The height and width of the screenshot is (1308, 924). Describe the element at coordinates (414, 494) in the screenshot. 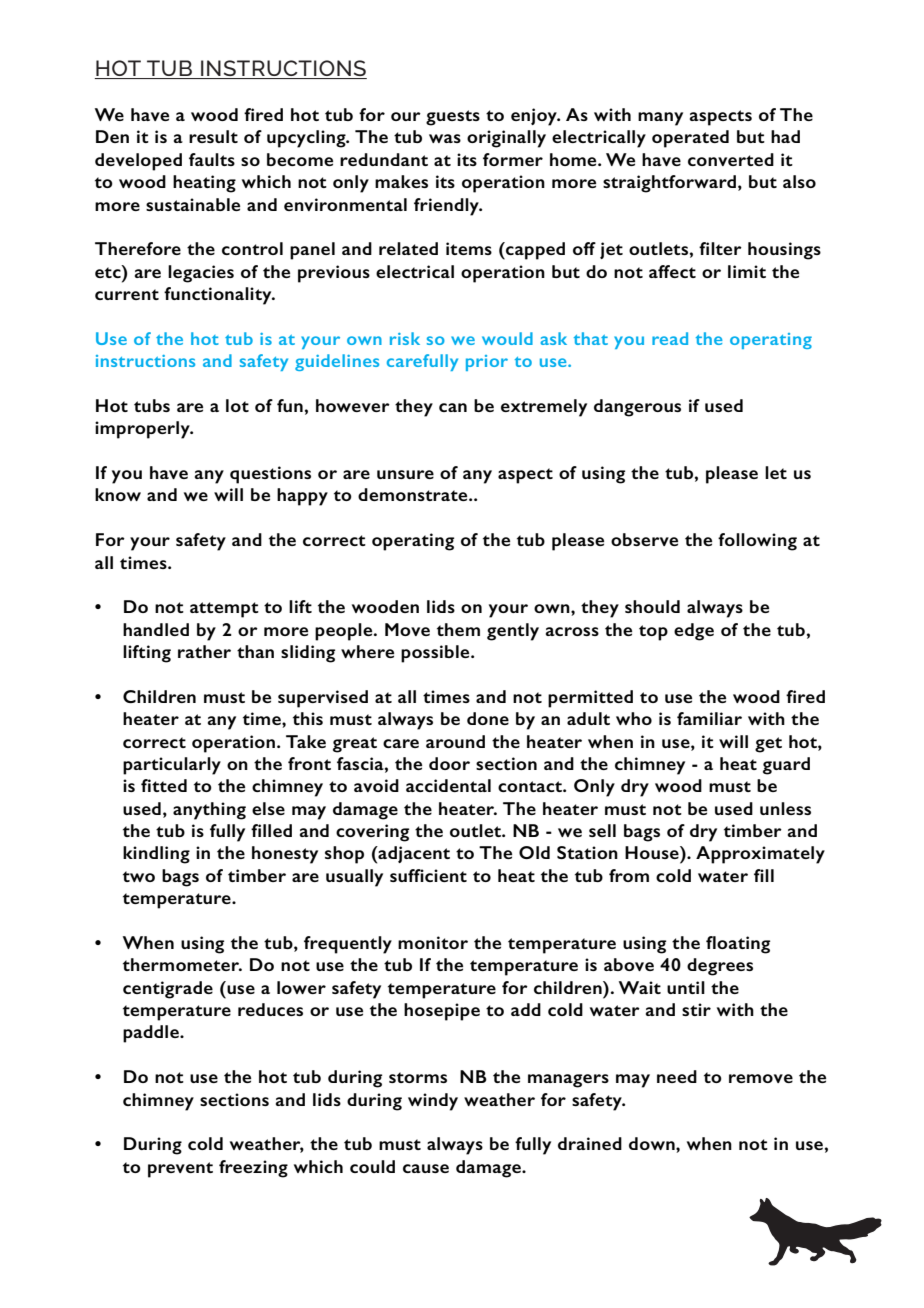

I see `demonstrate` at that location.
